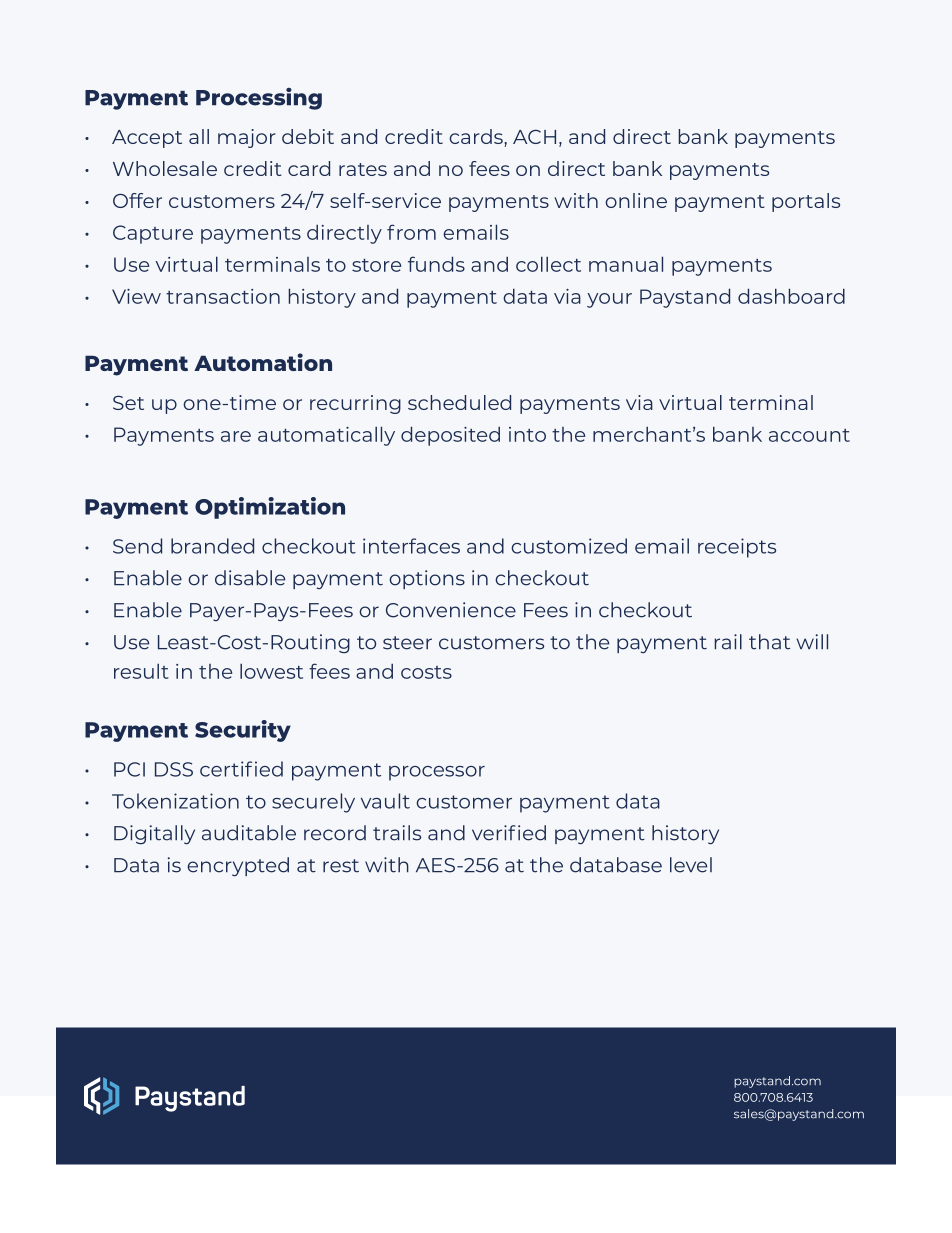 The height and width of the image is (1233, 952). What do you see at coordinates (806, 202) in the image?
I see `portals` at bounding box center [806, 202].
